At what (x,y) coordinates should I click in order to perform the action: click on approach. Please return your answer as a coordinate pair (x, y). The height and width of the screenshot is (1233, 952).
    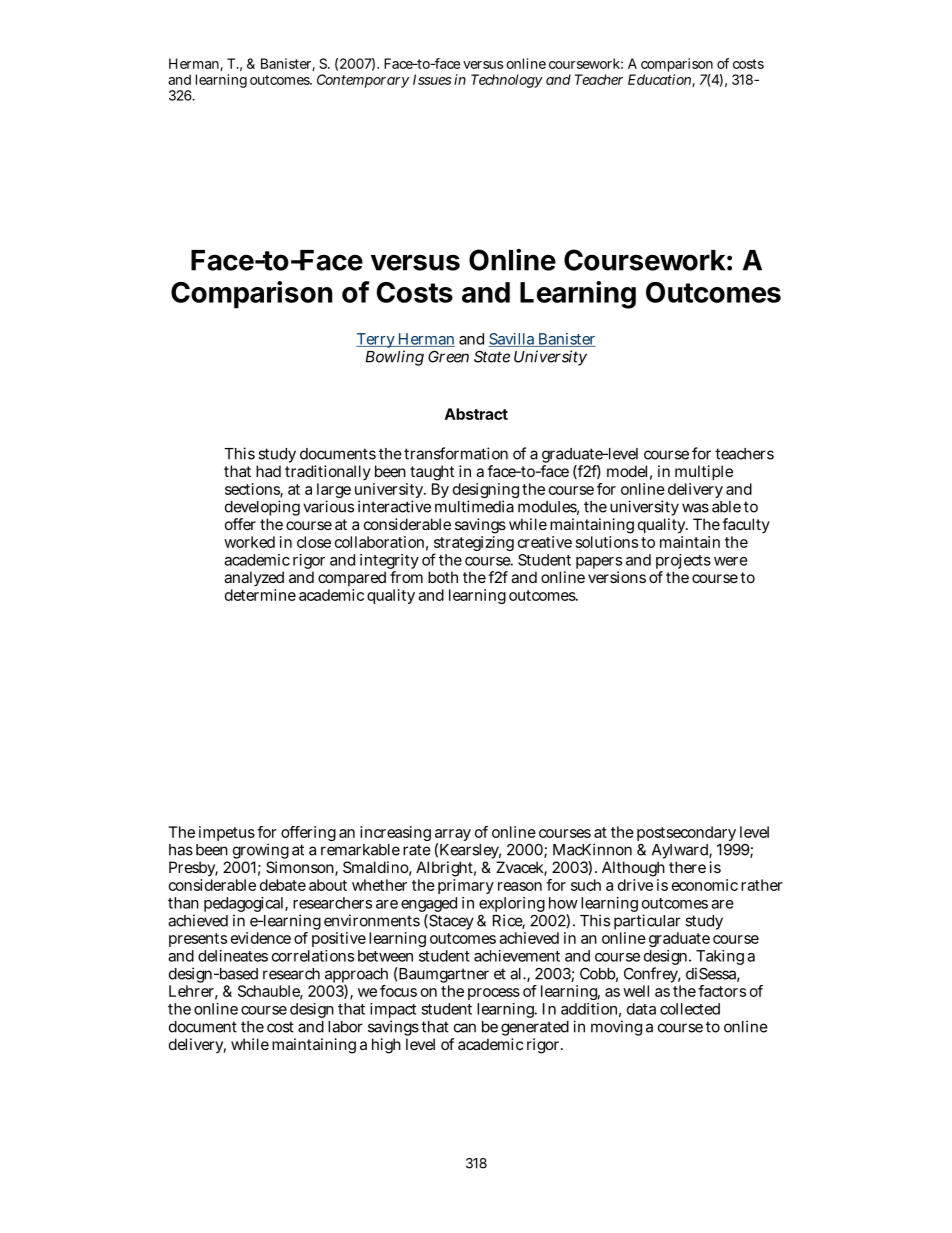
    Looking at the image, I should click on (356, 976).
